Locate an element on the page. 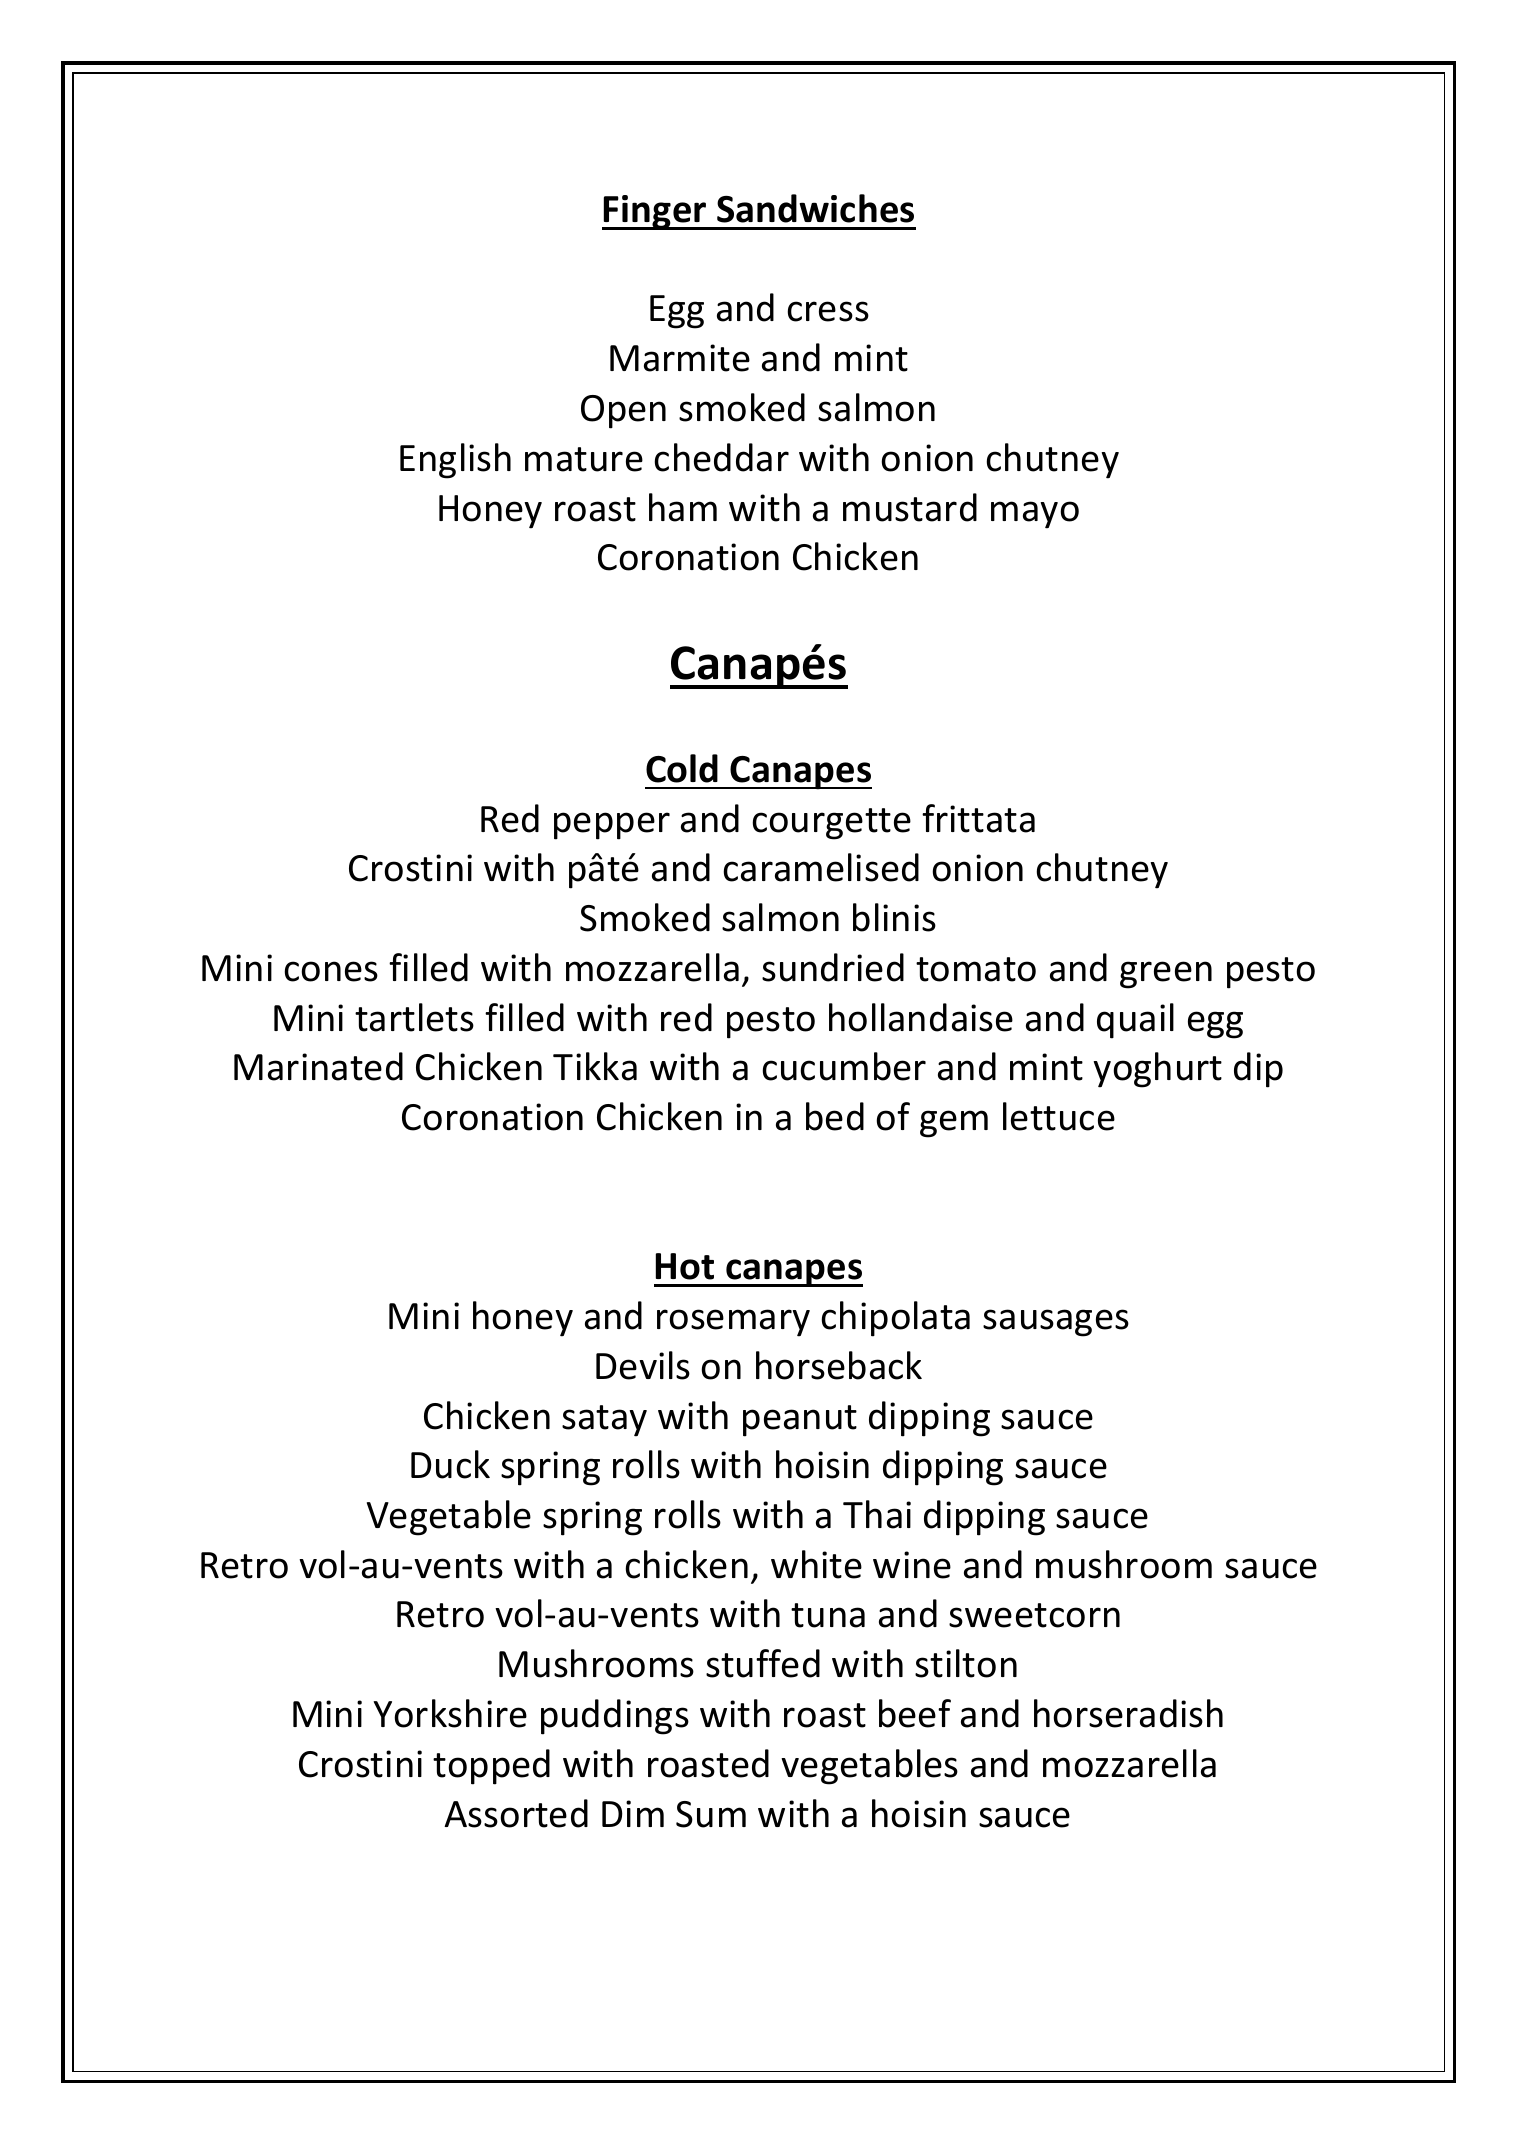 This page has height=2144, width=1517. Sandwiches is located at coordinates (815, 208).
